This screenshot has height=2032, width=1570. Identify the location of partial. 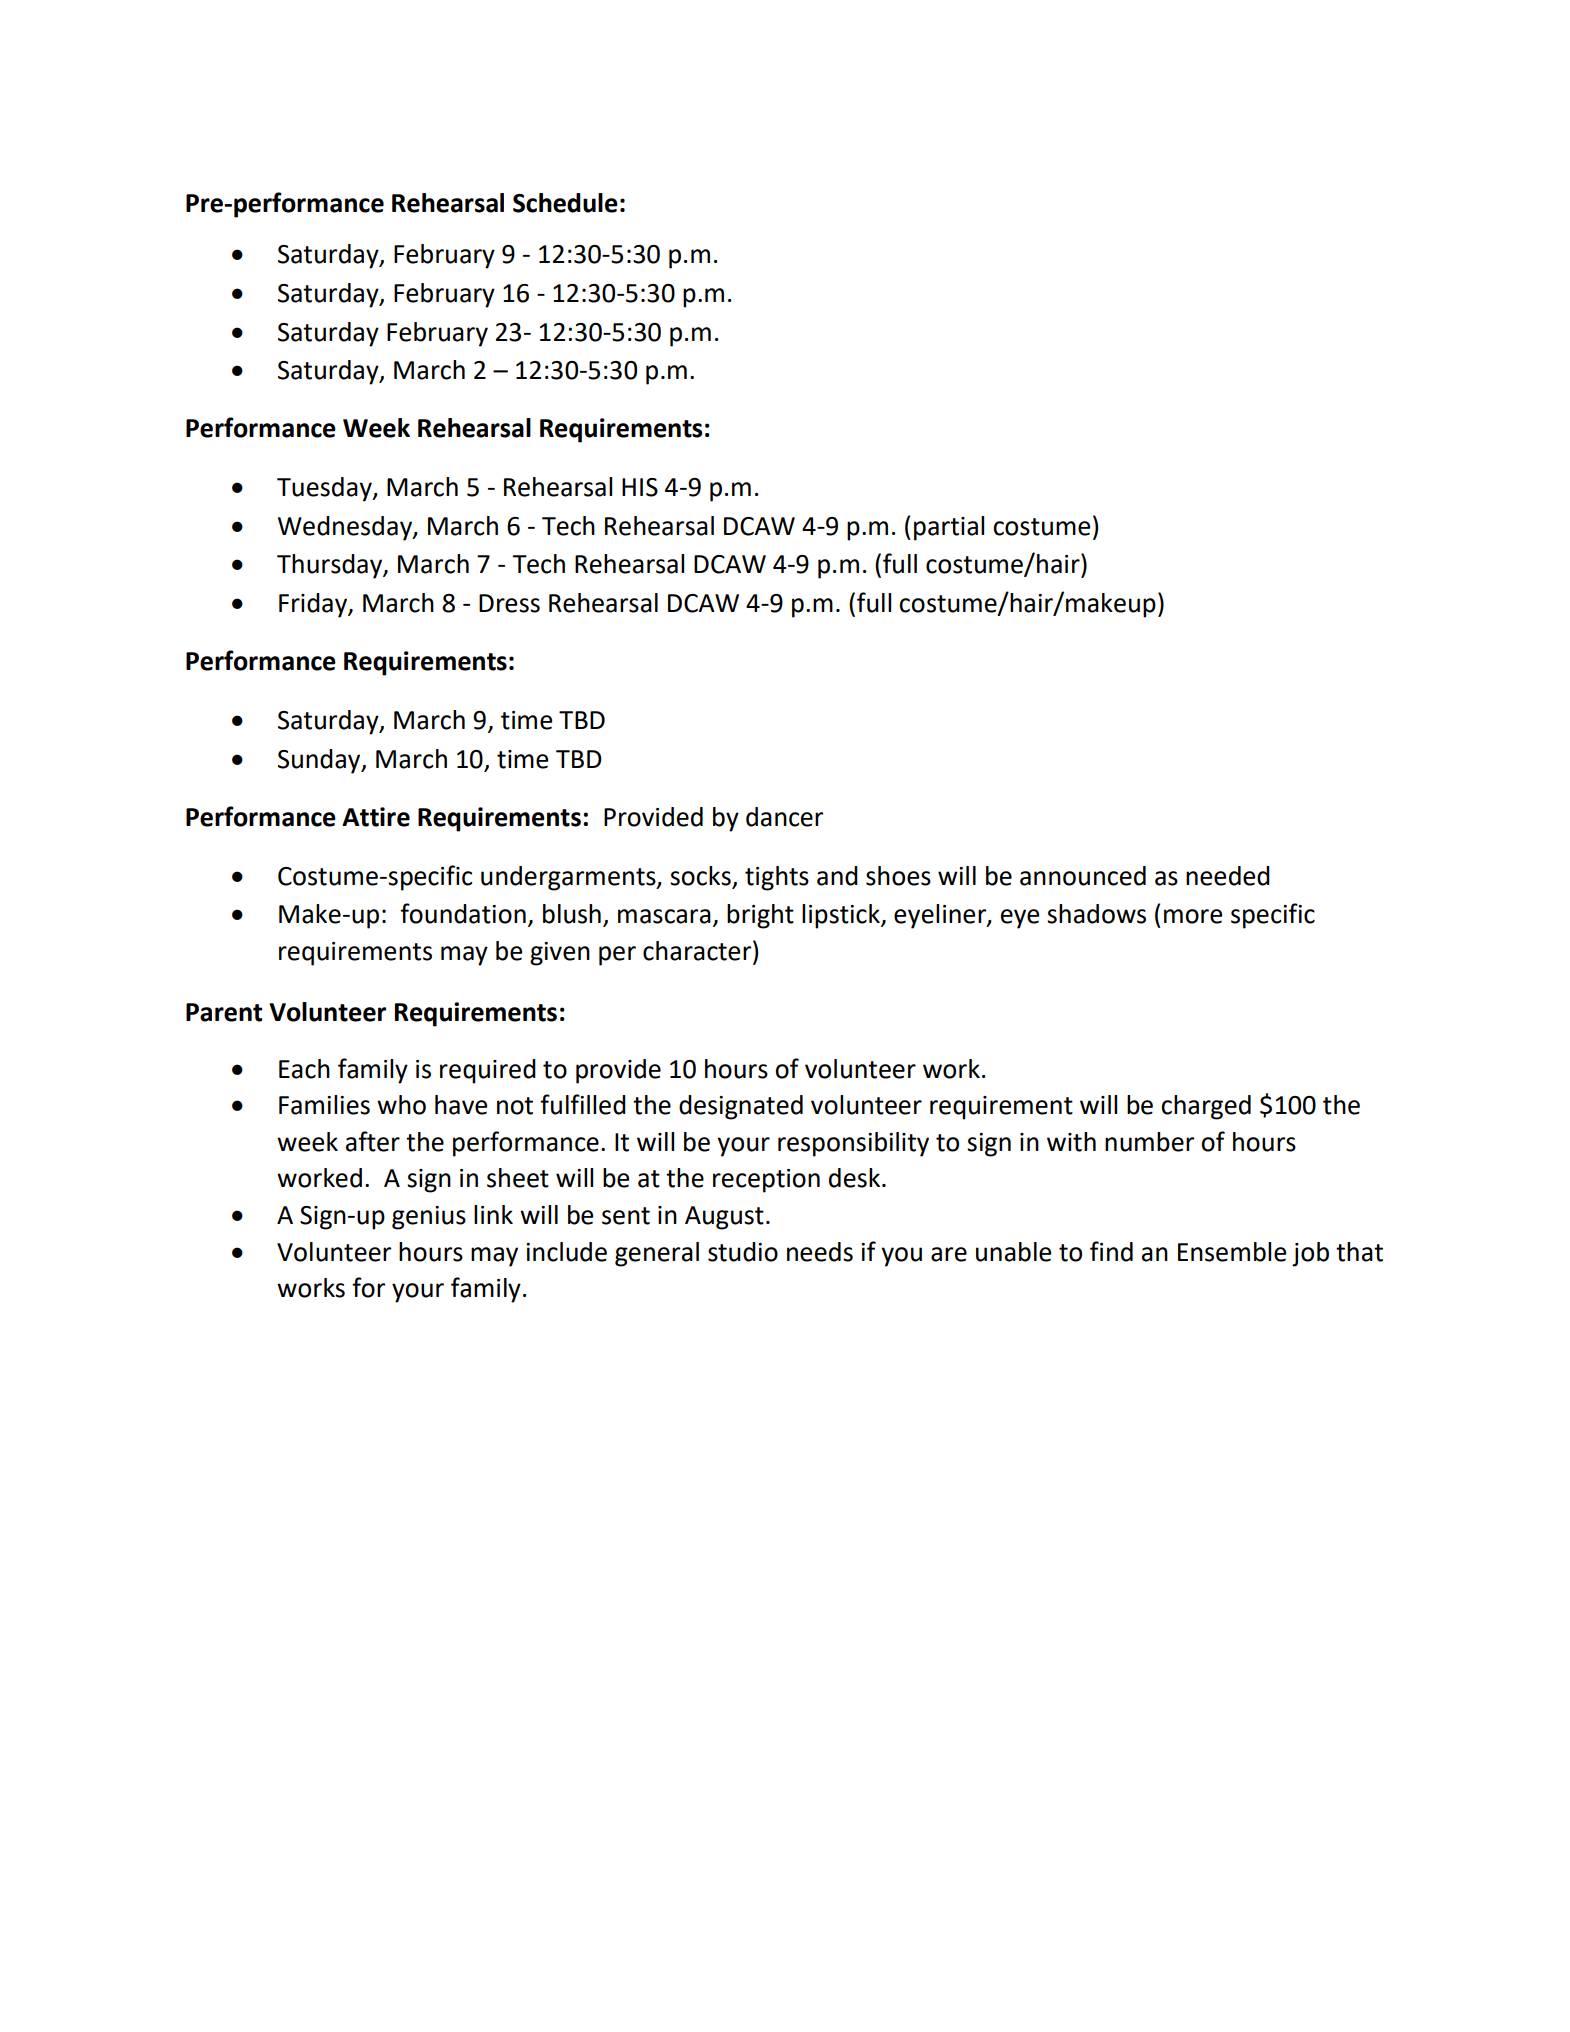
(949, 528).
